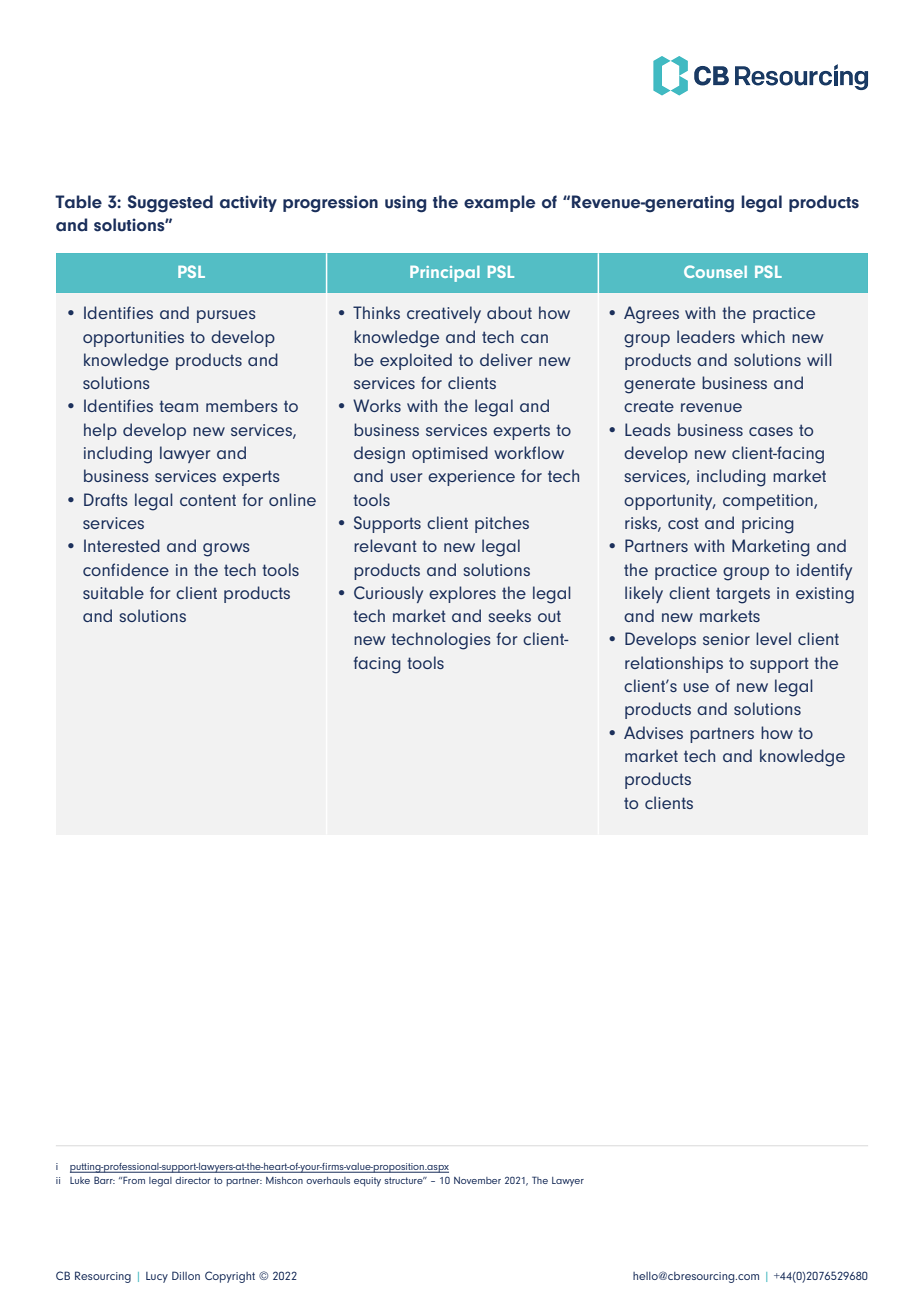 The height and width of the image is (1308, 924). Describe the element at coordinates (208, 500) in the image. I see `content` at that location.
